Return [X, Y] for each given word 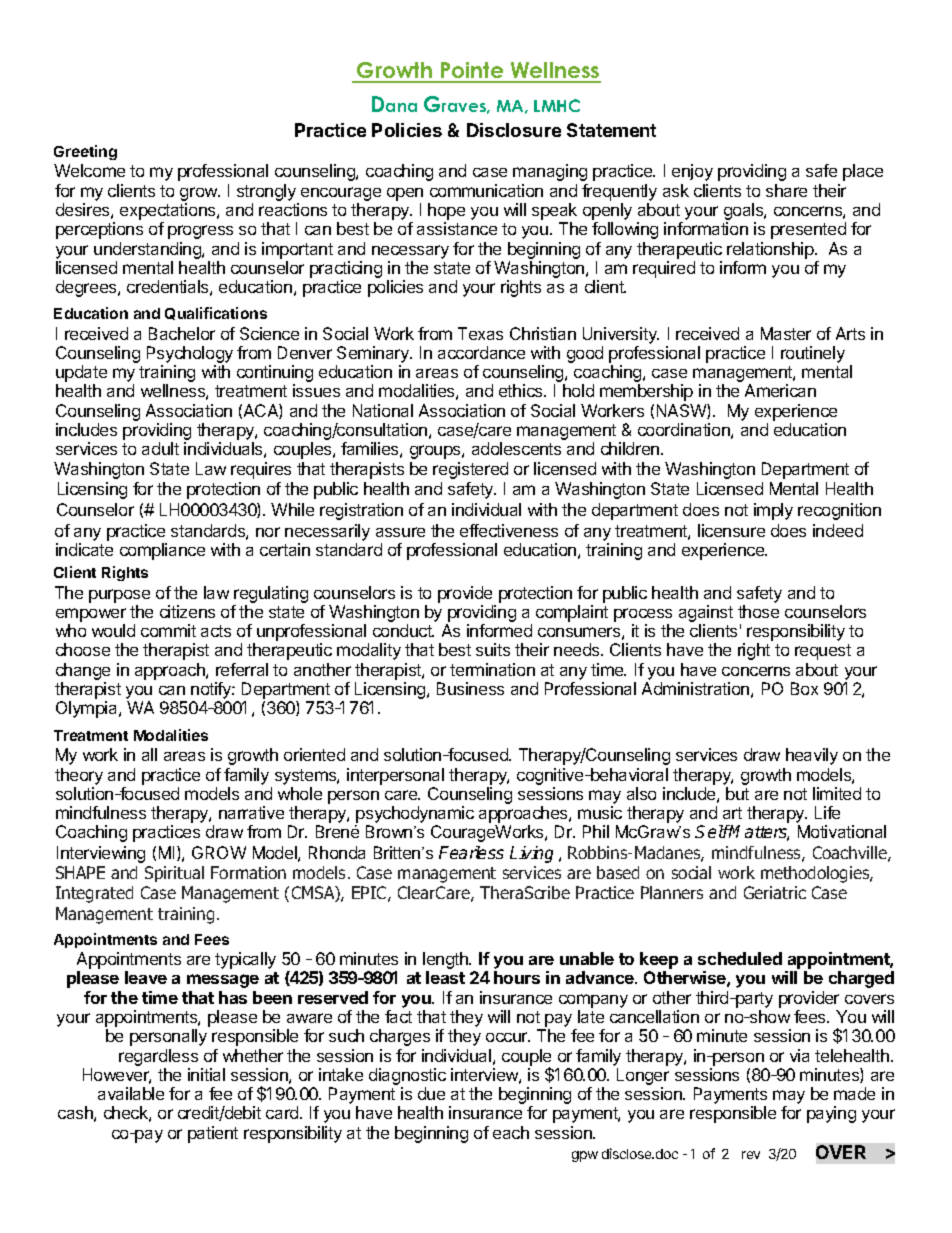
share [786, 190]
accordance [481, 352]
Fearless [471, 852]
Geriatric [775, 892]
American [780, 390]
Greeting [85, 152]
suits [493, 649]
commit [168, 630]
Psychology [190, 356]
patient [213, 1134]
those [758, 611]
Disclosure [514, 130]
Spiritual [174, 874]
